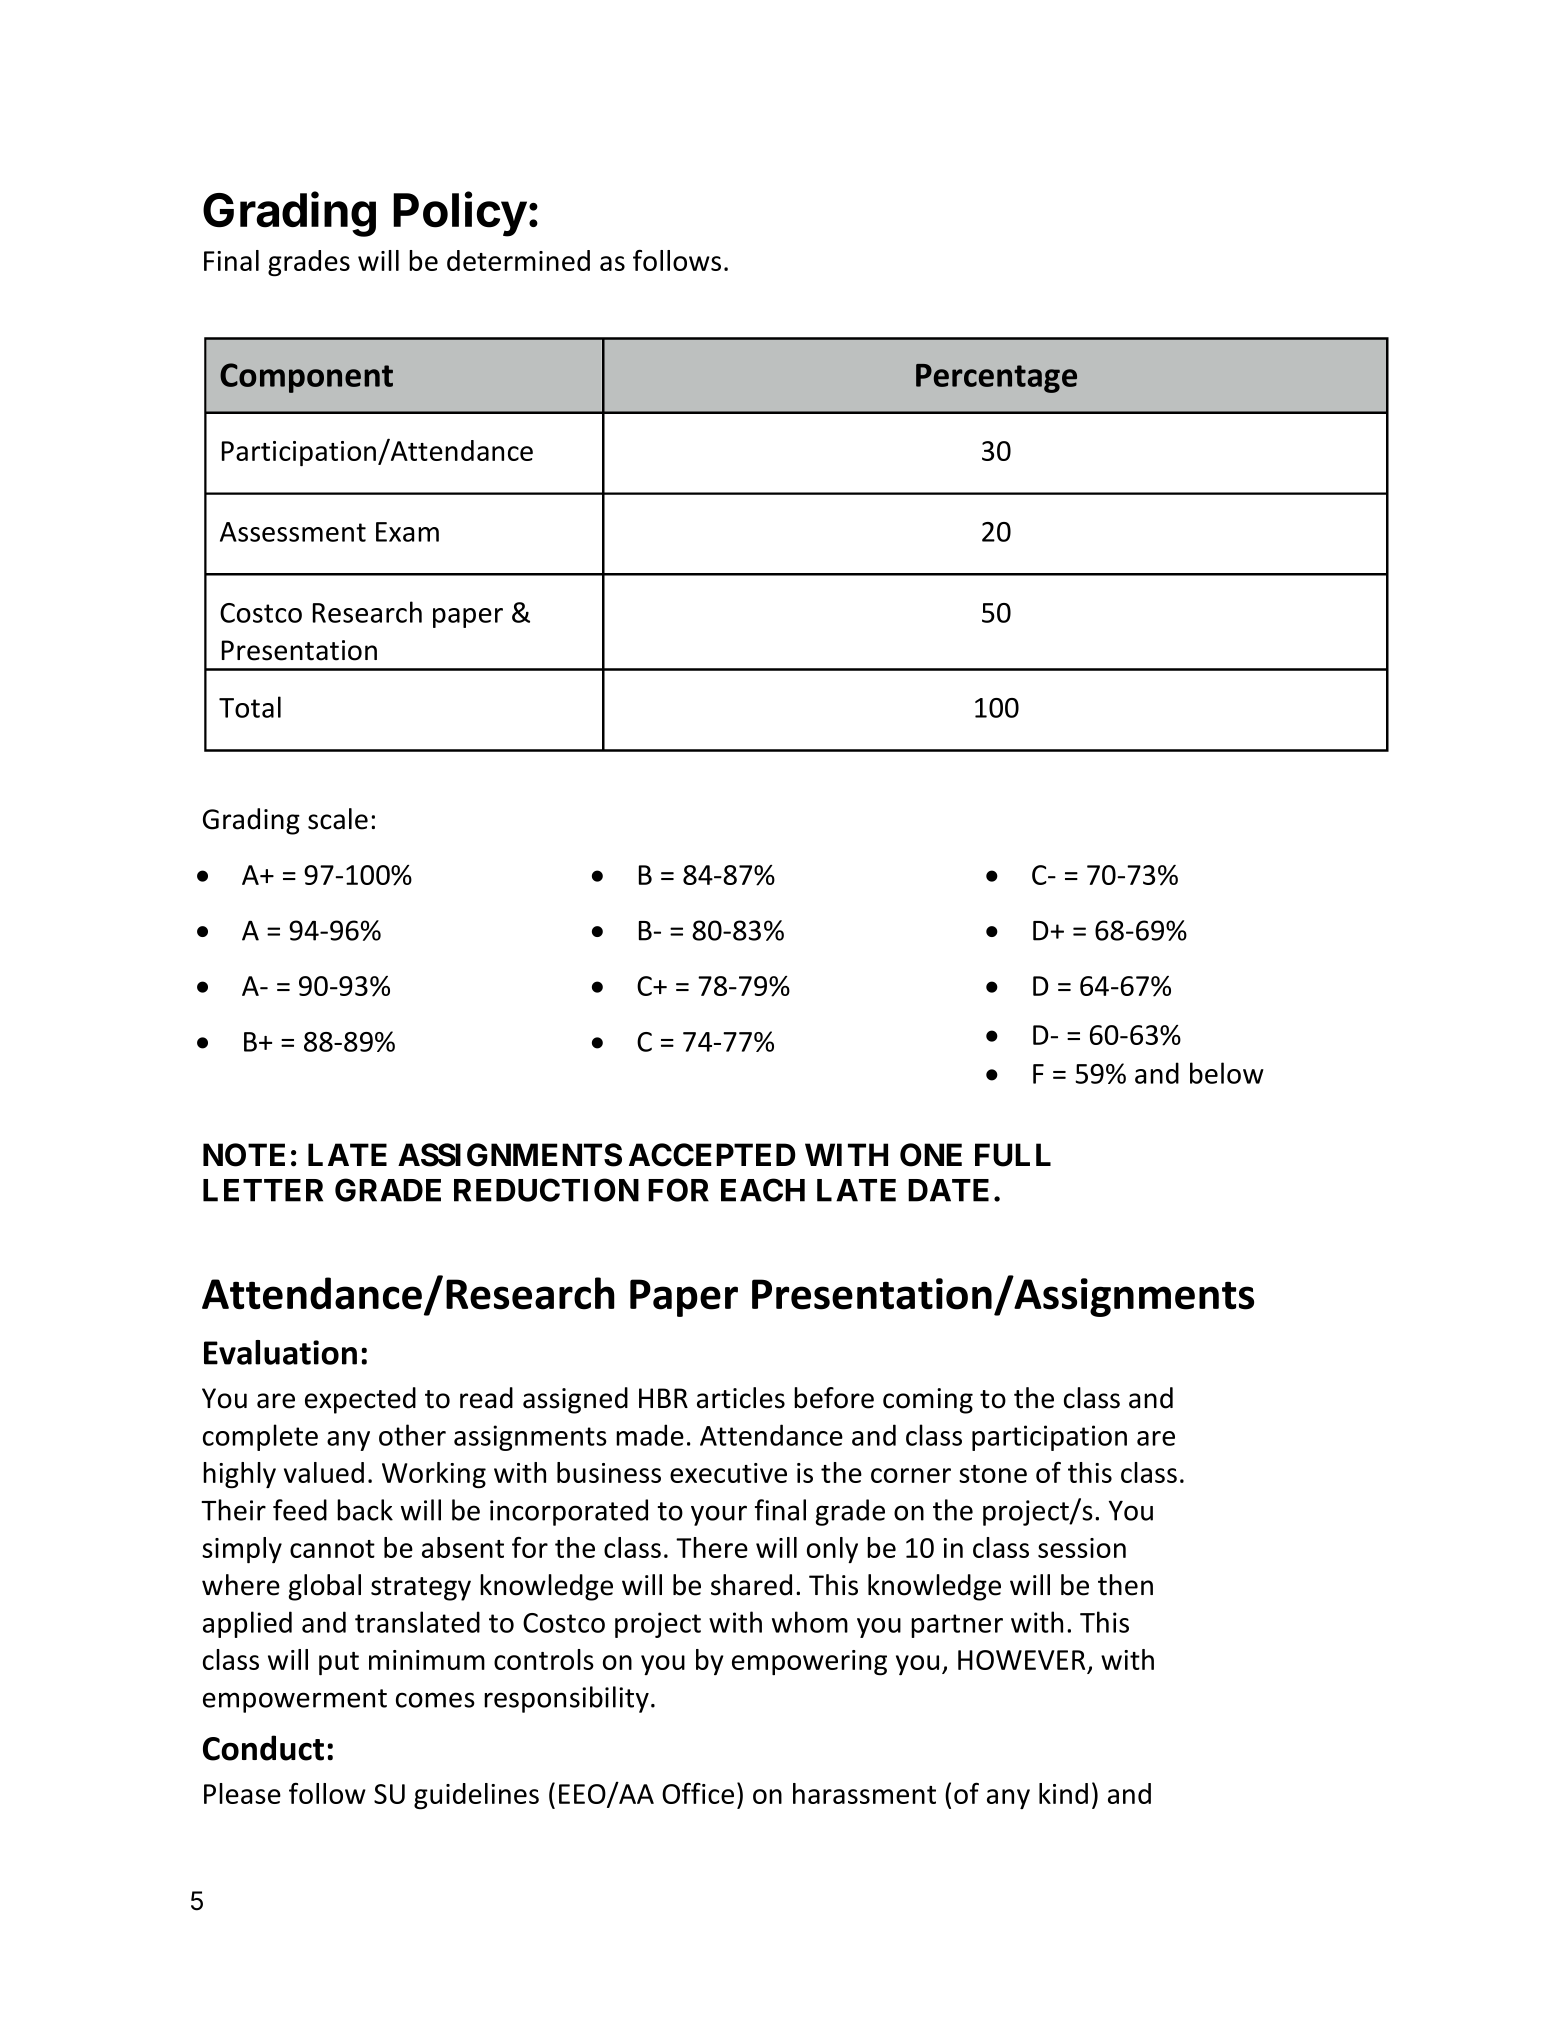  Describe the element at coordinates (460, 214) in the page. I see `Policy` at that location.
